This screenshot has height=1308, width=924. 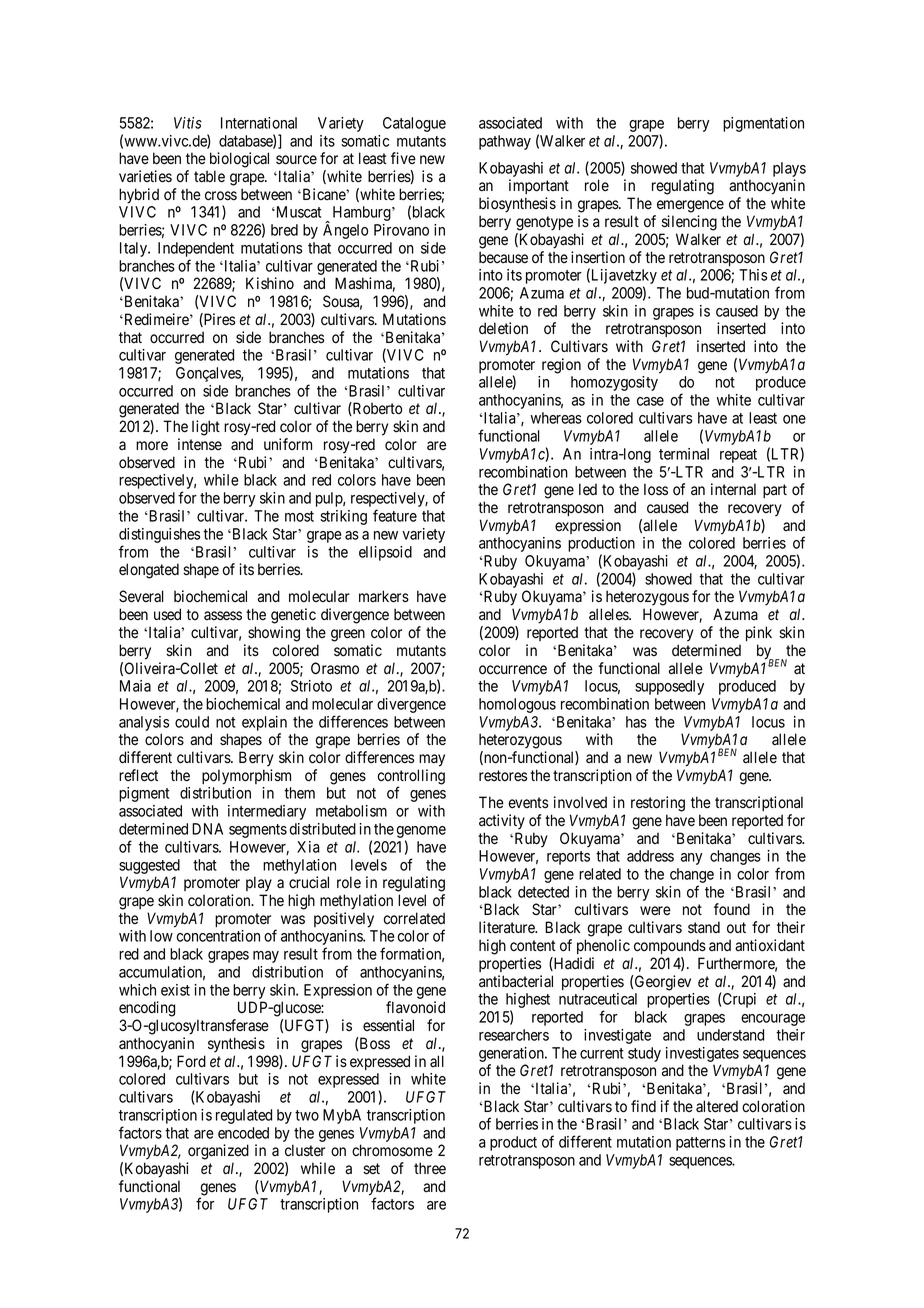 What do you see at coordinates (505, 142) in the screenshot?
I see `pathway` at bounding box center [505, 142].
